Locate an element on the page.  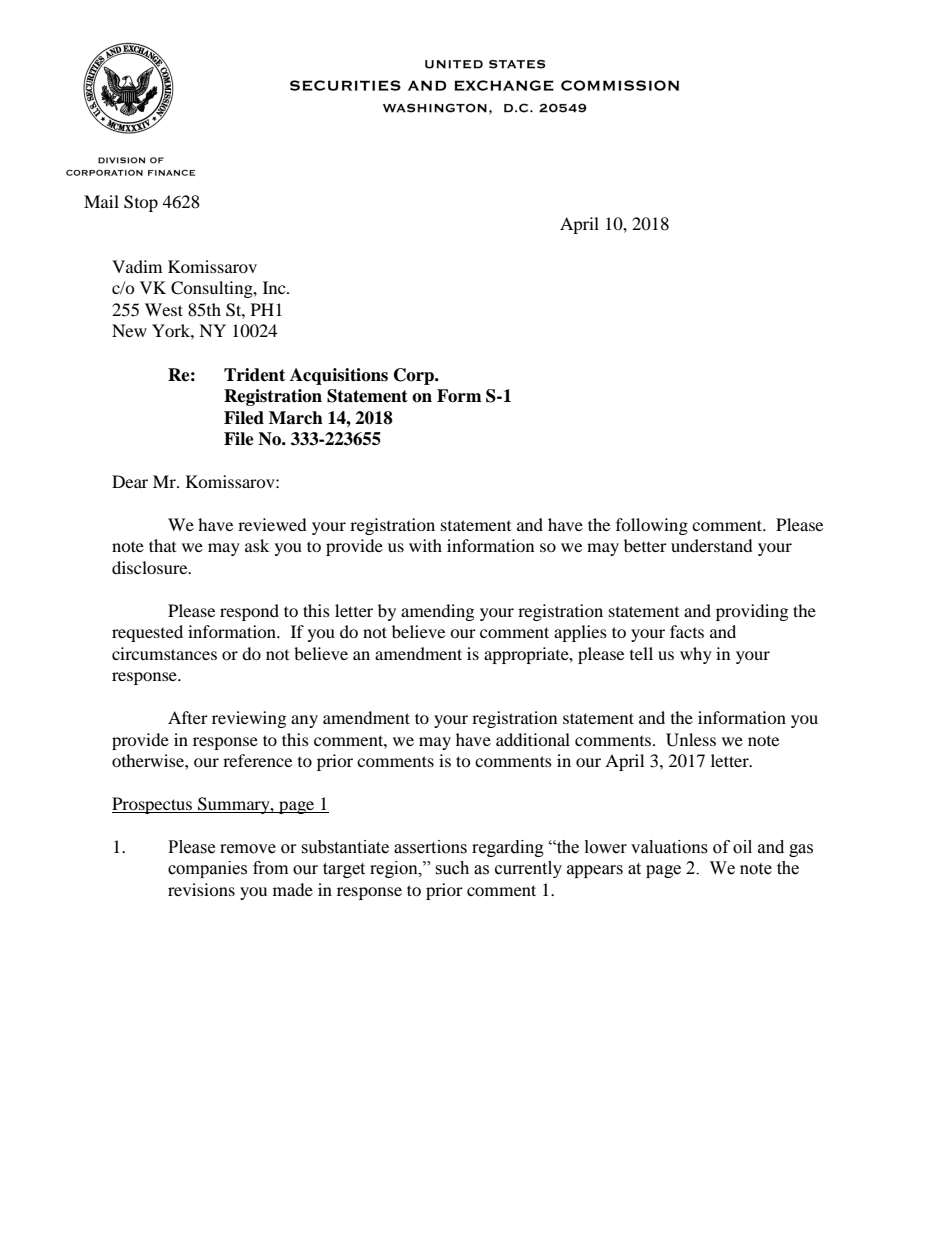
Trident is located at coordinates (254, 375).
